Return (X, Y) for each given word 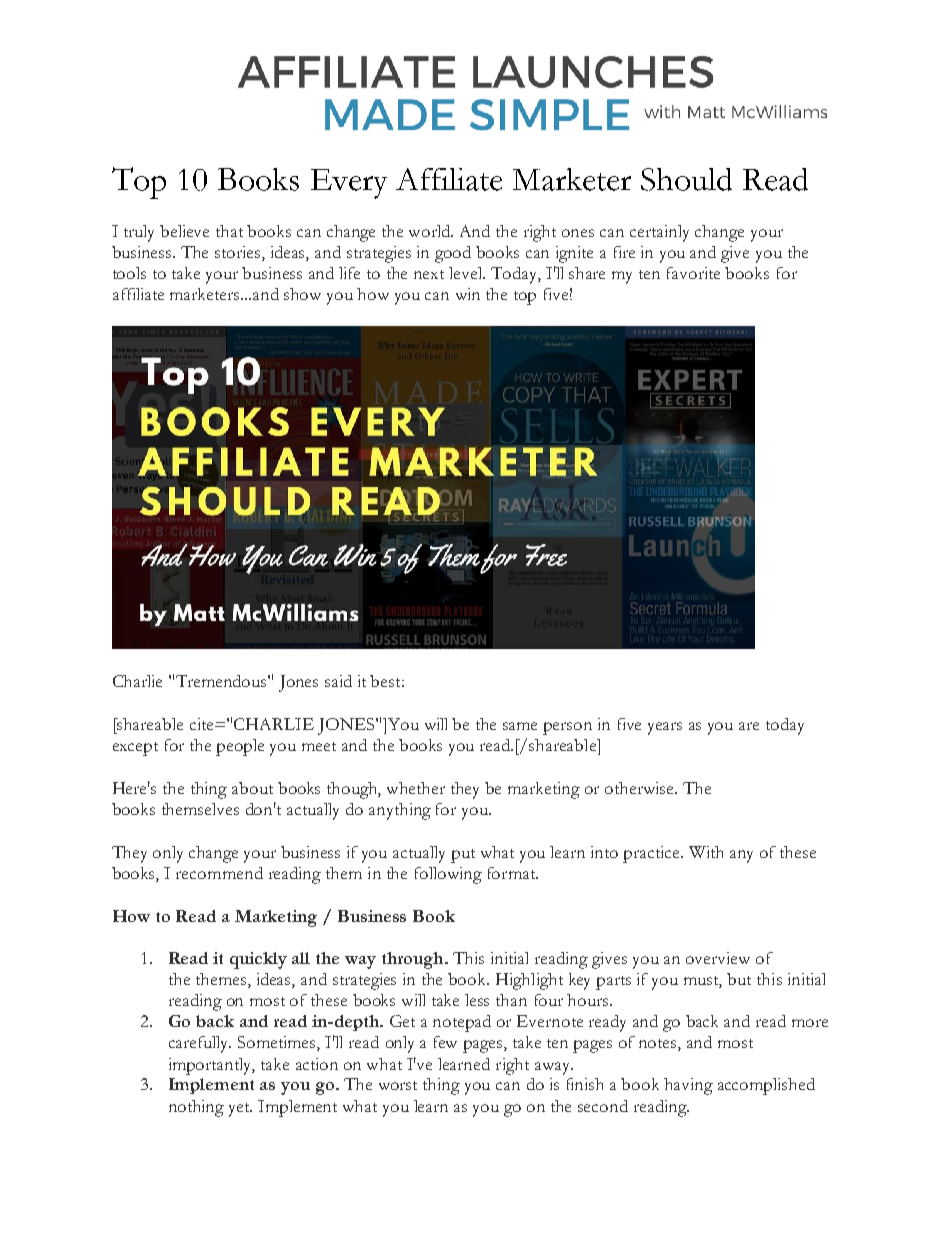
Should (686, 179)
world (431, 231)
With (706, 852)
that (229, 231)
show (302, 294)
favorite (693, 273)
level (467, 273)
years (665, 728)
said (338, 681)
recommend (219, 873)
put (463, 856)
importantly (212, 1066)
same (520, 726)
